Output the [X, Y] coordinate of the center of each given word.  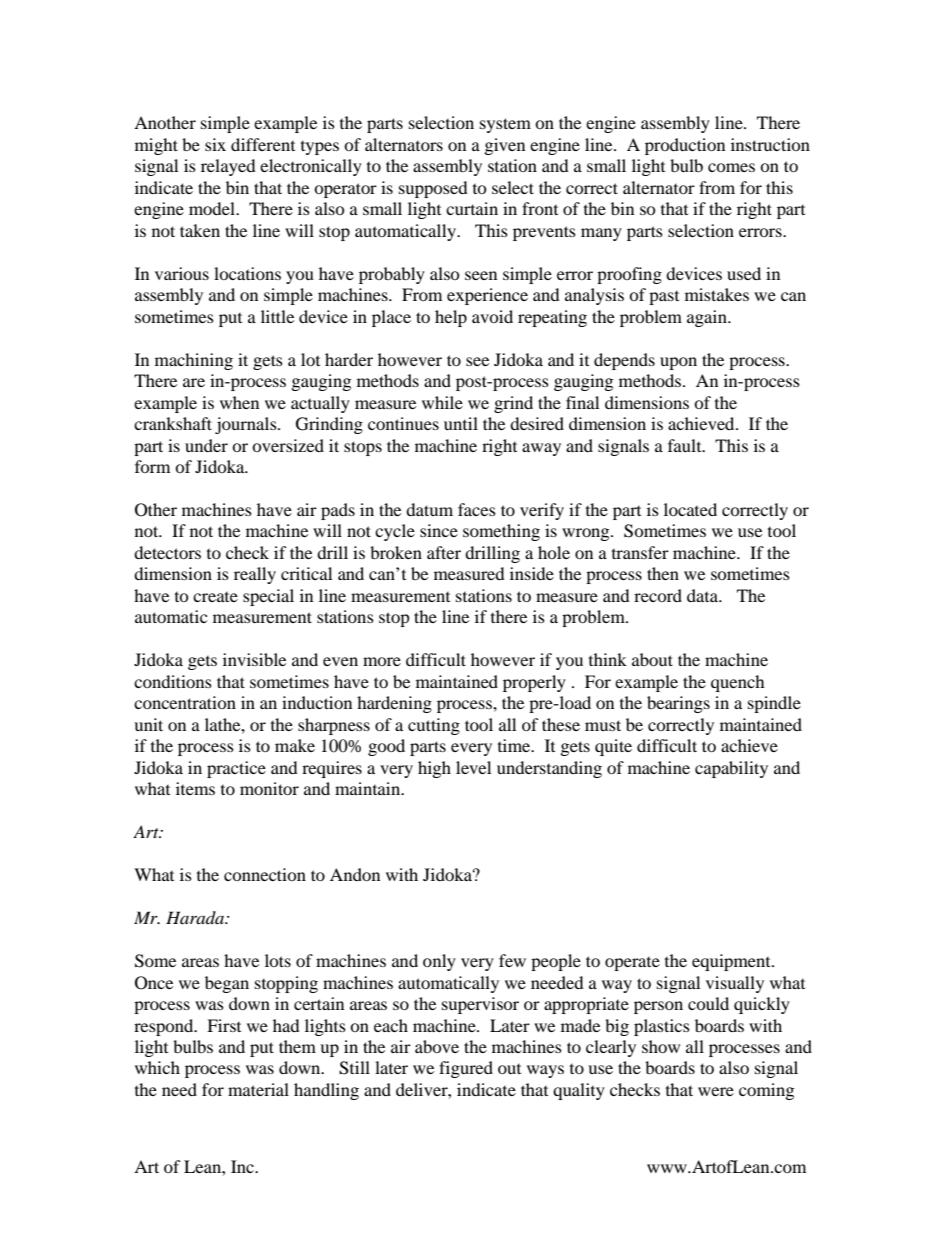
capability [731, 769]
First [224, 1025]
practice [236, 769]
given [505, 146]
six [215, 144]
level [473, 767]
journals [247, 425]
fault [686, 445]
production [685, 146]
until [461, 423]
